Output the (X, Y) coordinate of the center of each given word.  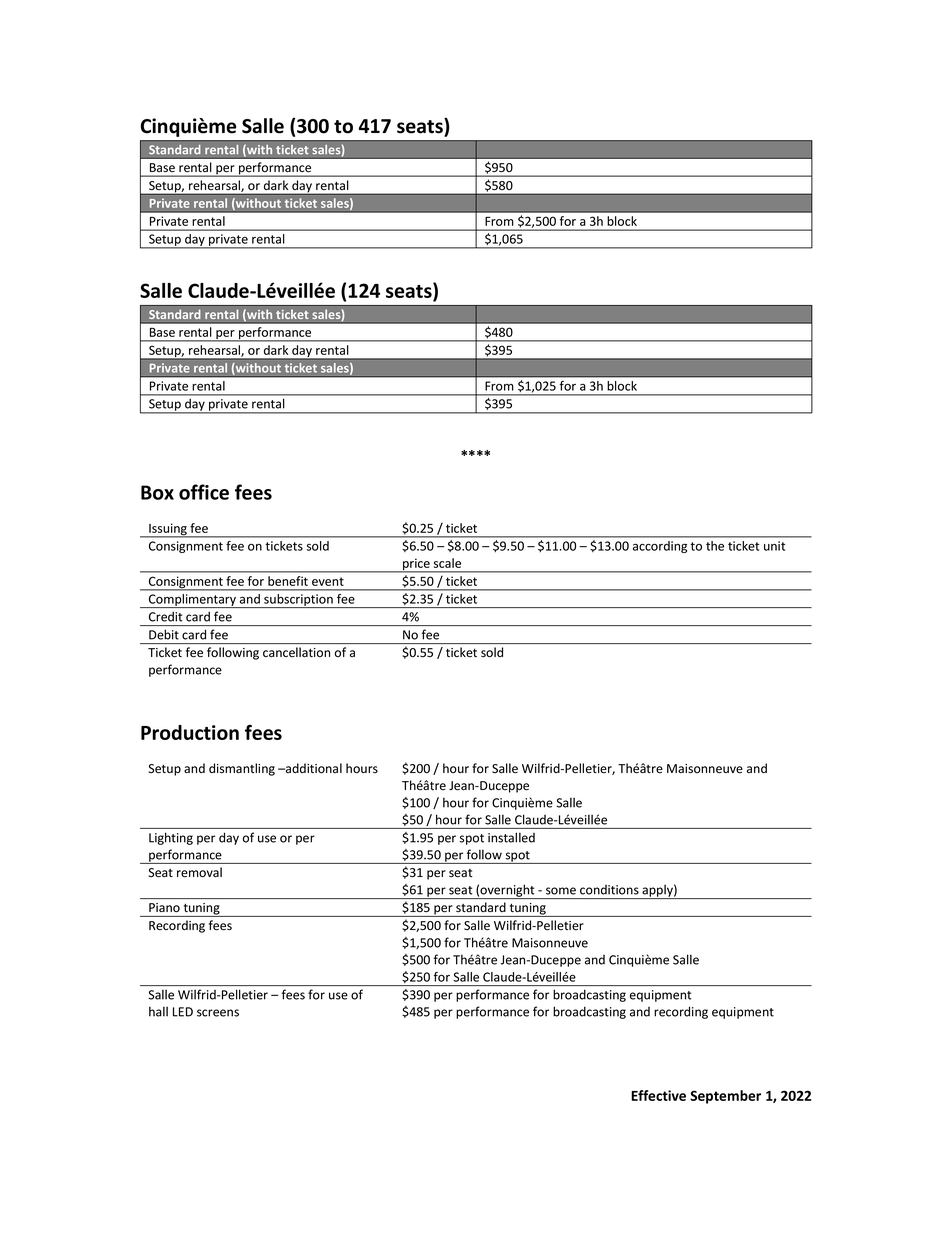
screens (218, 1013)
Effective (658, 1095)
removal (199, 872)
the (715, 546)
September (725, 1097)
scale (447, 563)
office (204, 492)
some (561, 891)
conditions (609, 890)
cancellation (296, 652)
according (660, 547)
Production (190, 732)
